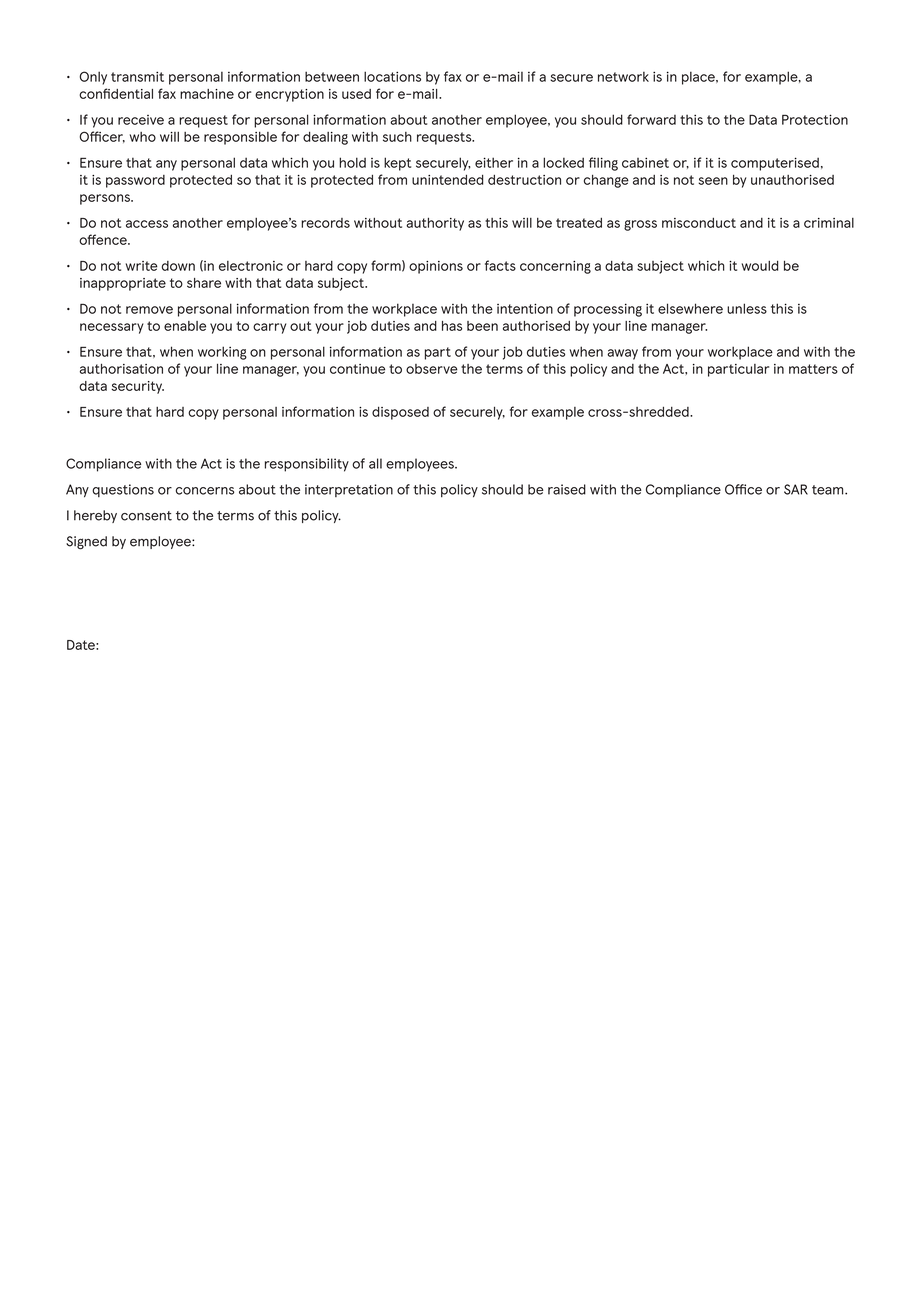 The height and width of the screenshot is (1308, 924). What do you see at coordinates (207, 94) in the screenshot?
I see `machine` at bounding box center [207, 94].
